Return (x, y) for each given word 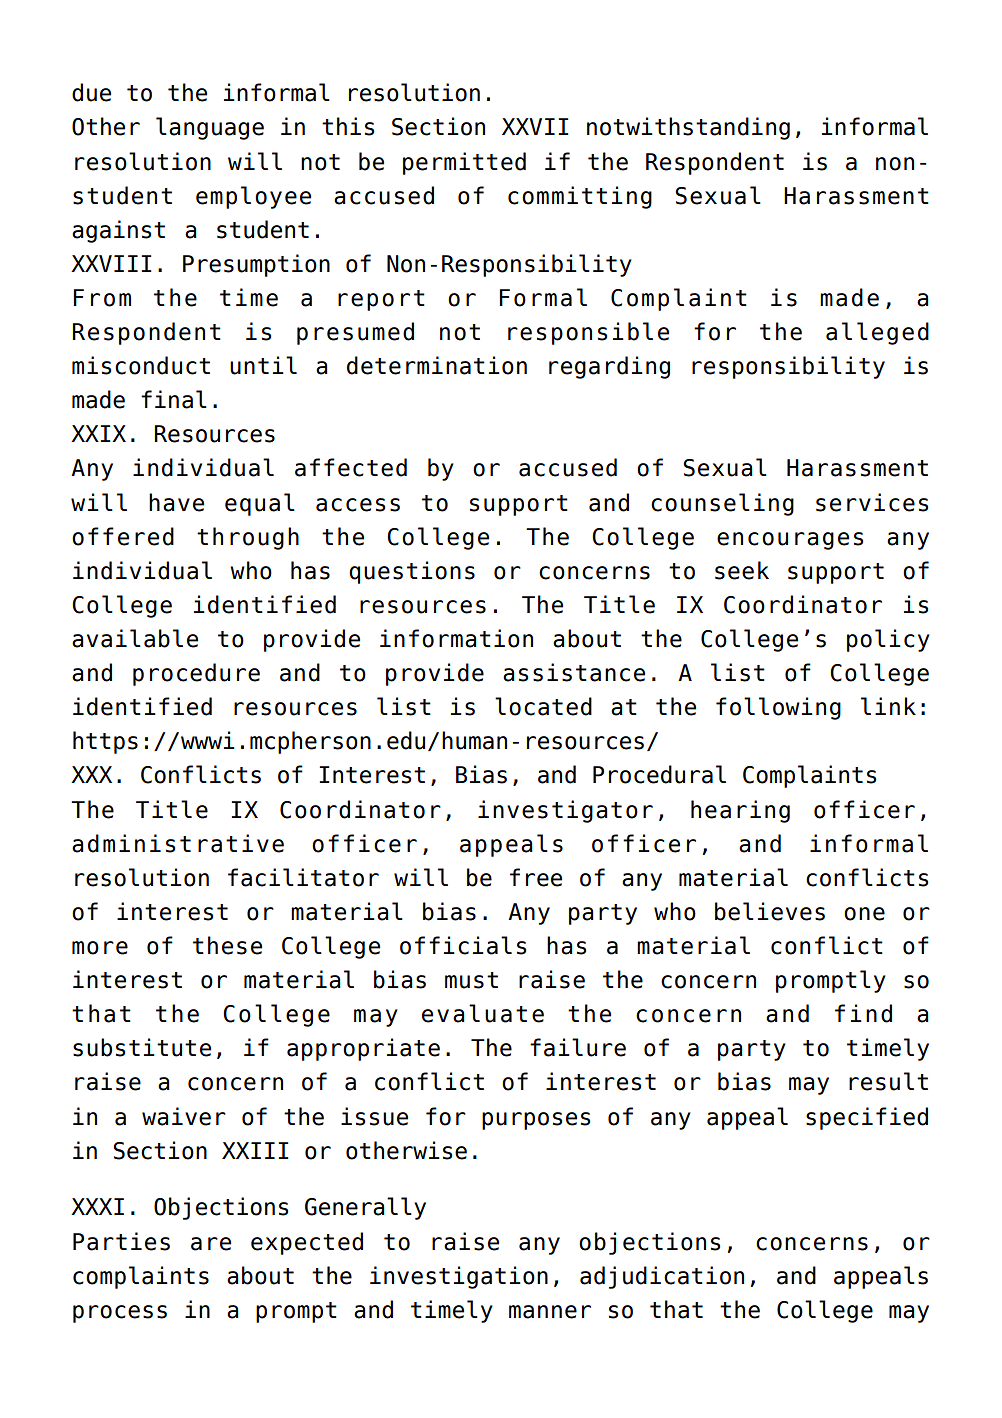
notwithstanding (688, 128)
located (543, 706)
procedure (196, 674)
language (210, 128)
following (778, 708)
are (211, 1244)
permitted (464, 163)
